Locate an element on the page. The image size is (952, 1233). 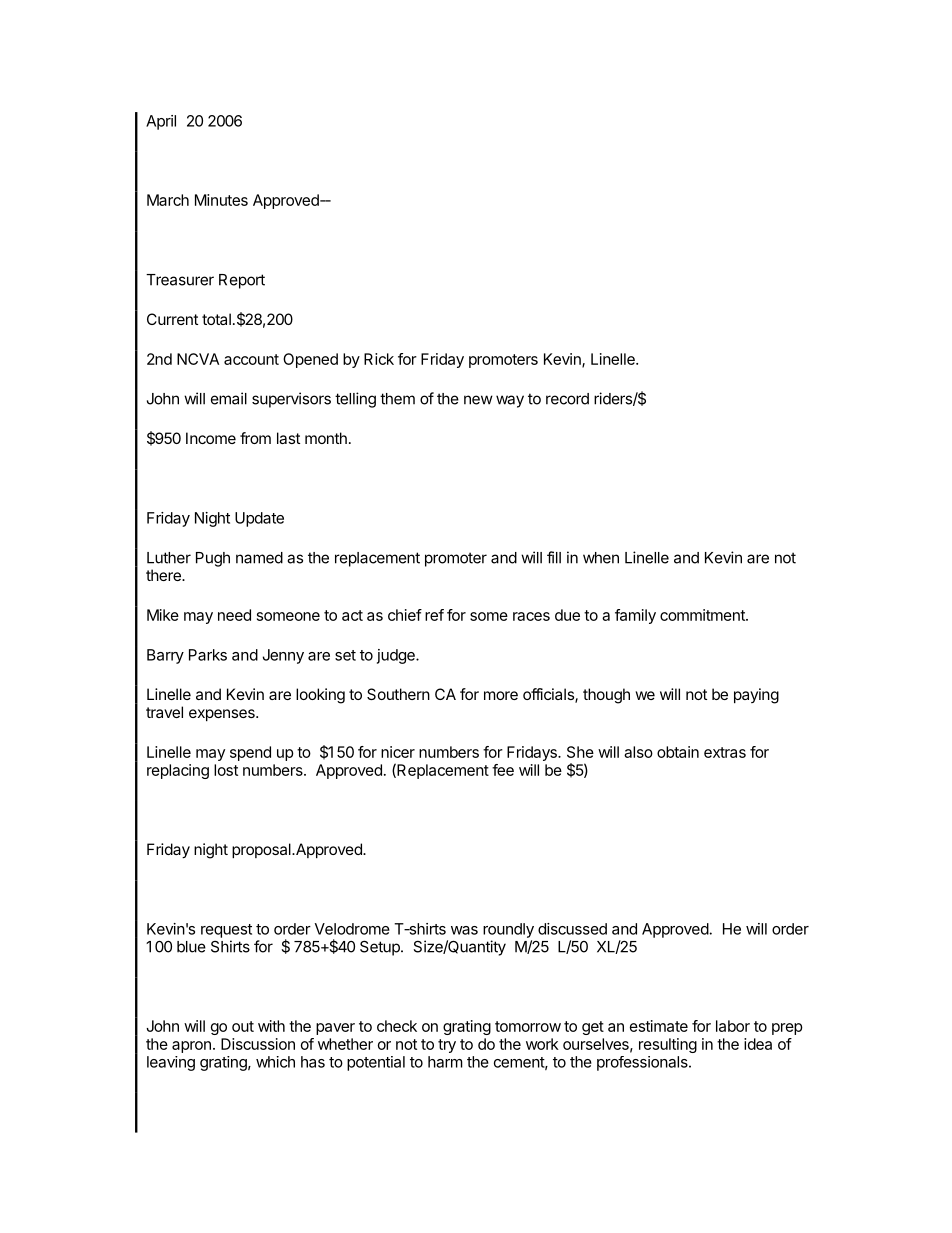
extras is located at coordinates (725, 752).
